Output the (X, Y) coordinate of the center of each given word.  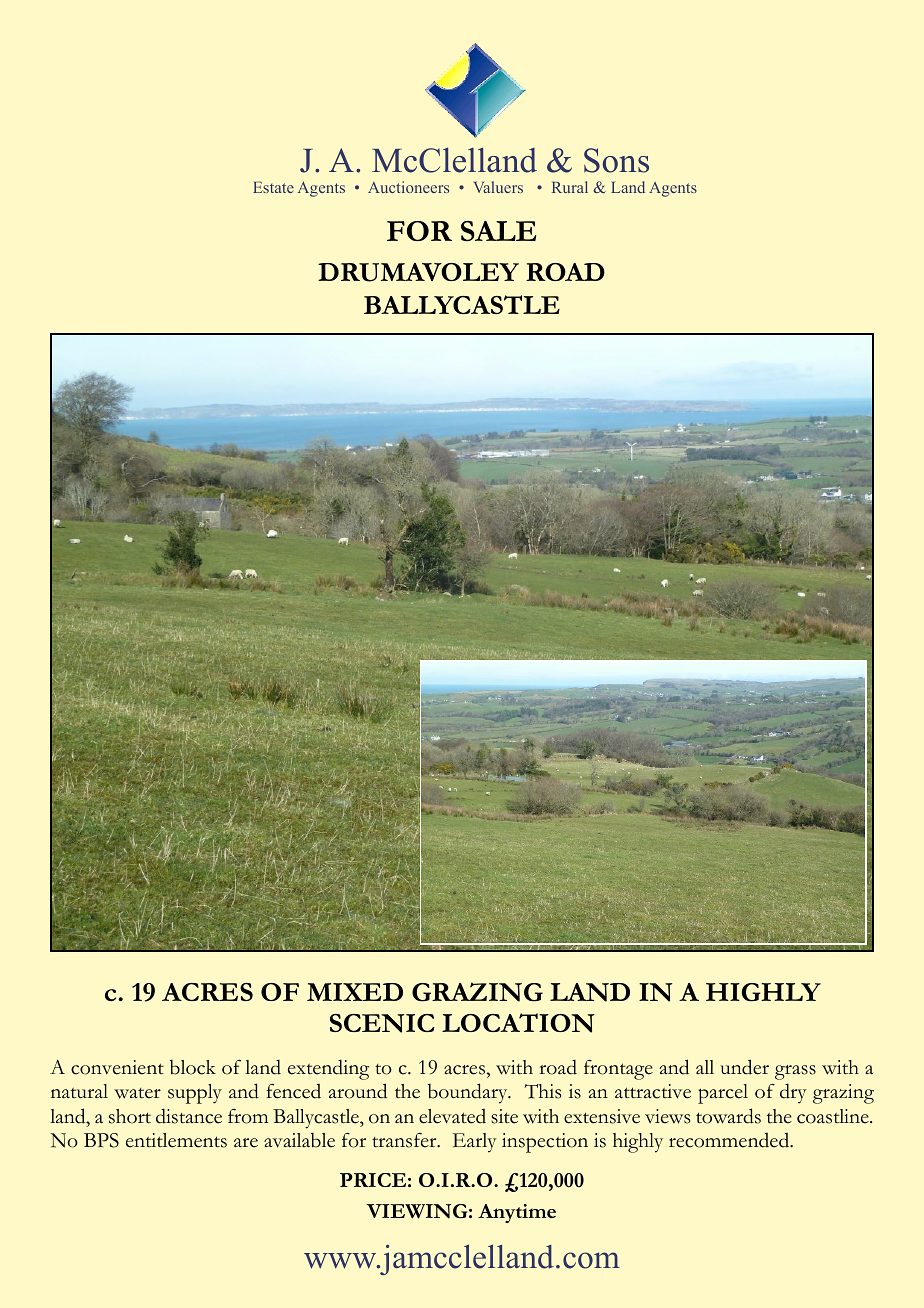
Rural (570, 187)
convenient (117, 1067)
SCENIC (382, 1023)
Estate (273, 187)
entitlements (176, 1140)
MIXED (355, 992)
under (744, 1067)
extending (328, 1069)
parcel (723, 1094)
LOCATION (518, 1023)
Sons (616, 160)
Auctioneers (408, 187)
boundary (469, 1093)
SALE (498, 231)
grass (795, 1072)
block (193, 1067)
